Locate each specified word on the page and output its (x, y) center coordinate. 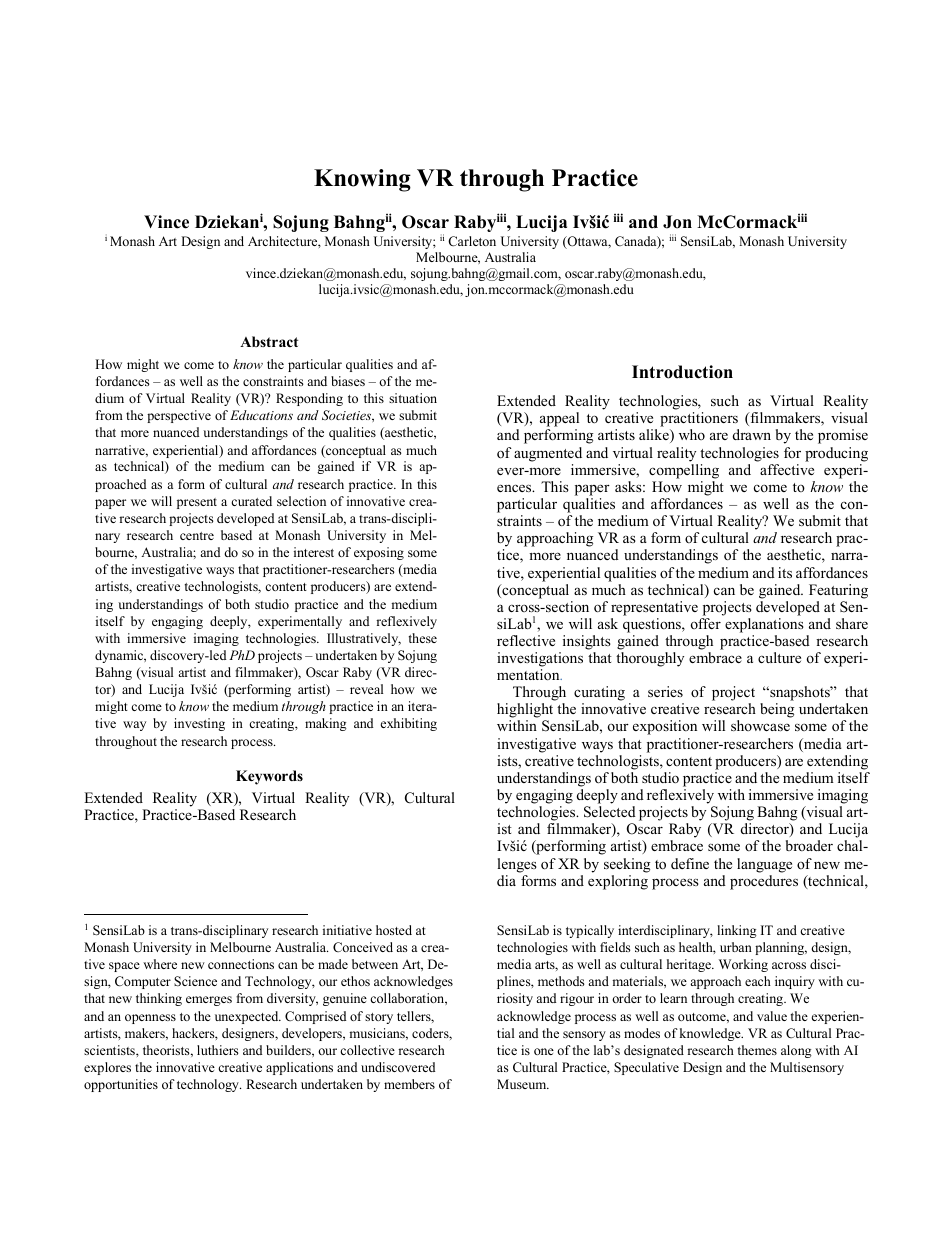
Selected (610, 812)
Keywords (269, 777)
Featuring (838, 591)
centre (197, 536)
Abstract (269, 341)
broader (809, 845)
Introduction (682, 372)
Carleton (472, 241)
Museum (523, 1084)
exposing (379, 553)
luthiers (218, 1050)
